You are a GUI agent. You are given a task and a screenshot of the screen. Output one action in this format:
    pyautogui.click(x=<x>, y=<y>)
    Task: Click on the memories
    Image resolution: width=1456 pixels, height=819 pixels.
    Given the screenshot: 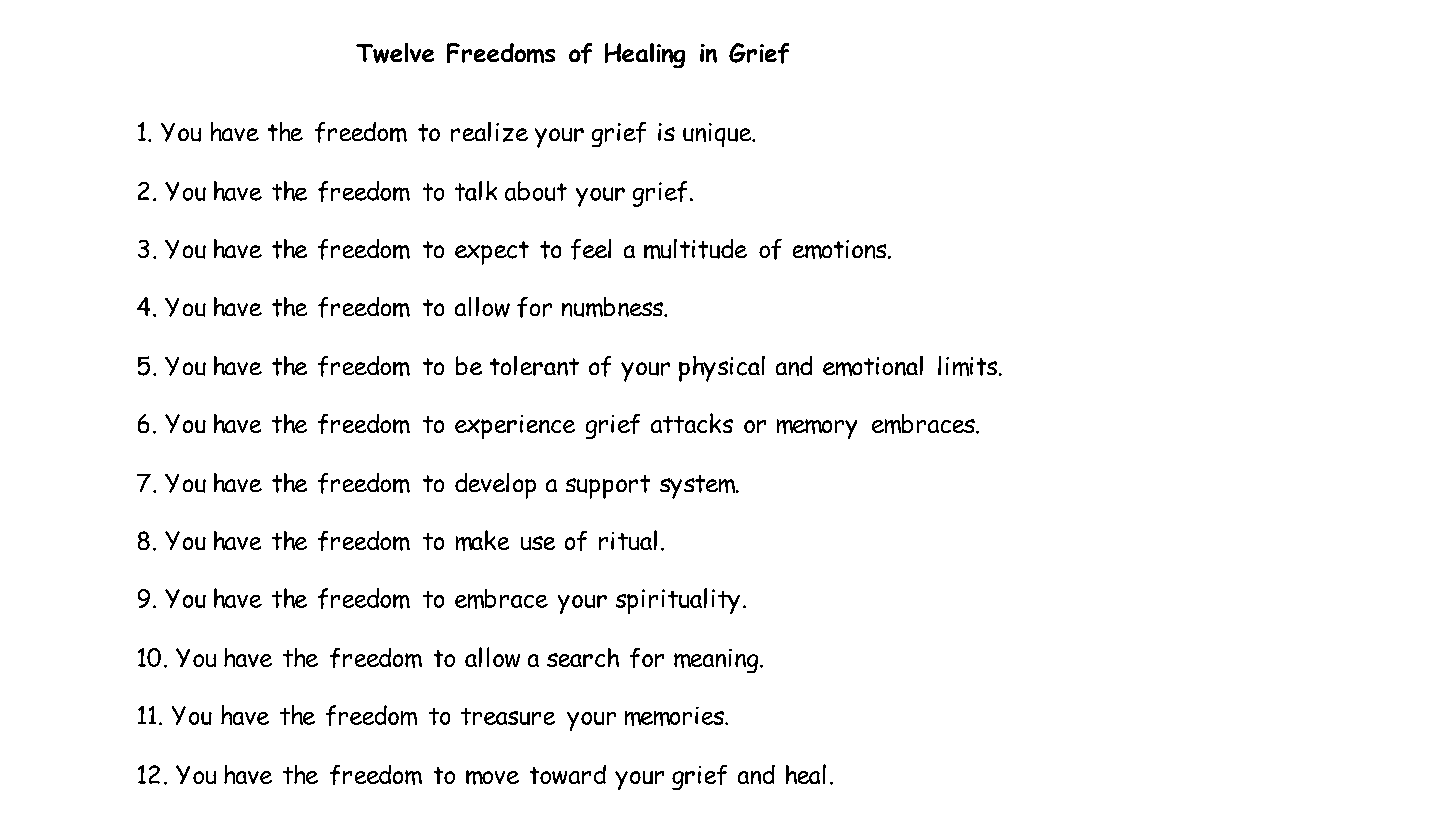 What is the action you would take?
    pyautogui.click(x=675, y=716)
